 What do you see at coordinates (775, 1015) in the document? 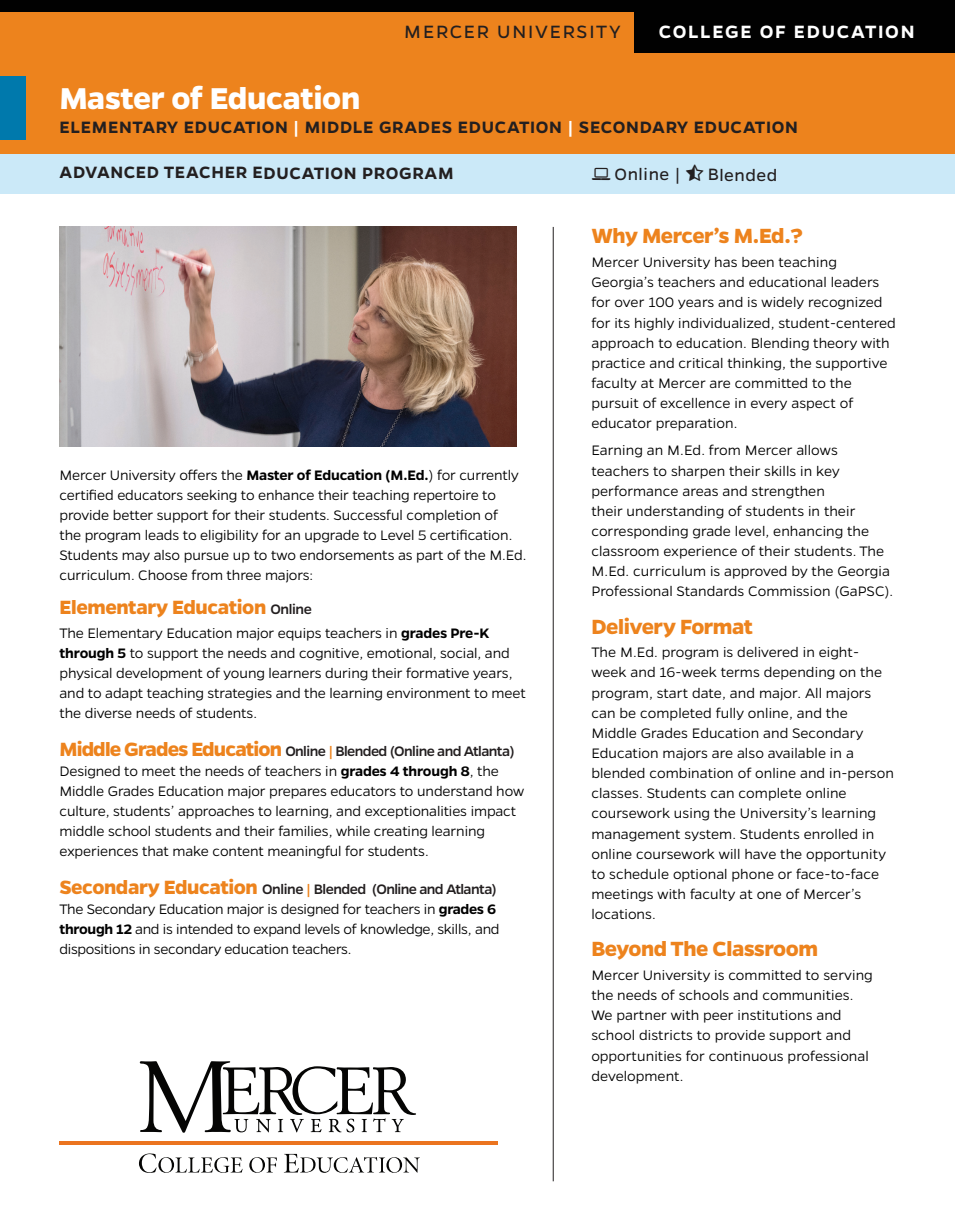
I see `institutions` at bounding box center [775, 1015].
